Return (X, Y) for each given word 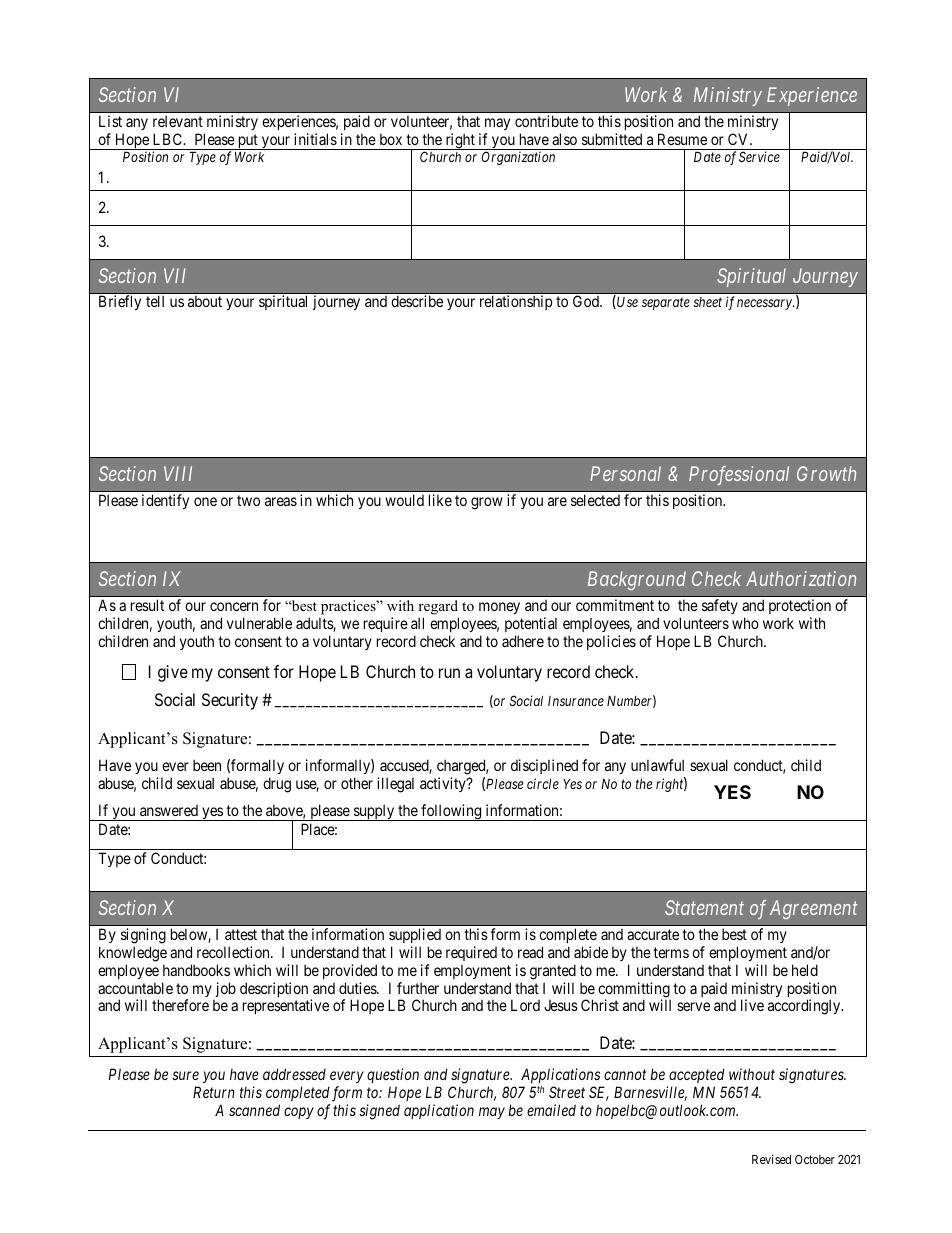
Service (759, 156)
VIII (178, 473)
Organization (518, 158)
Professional (739, 475)
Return (214, 1092)
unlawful (657, 765)
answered (169, 810)
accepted (697, 1077)
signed (379, 1112)
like (440, 500)
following (451, 812)
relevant (178, 121)
